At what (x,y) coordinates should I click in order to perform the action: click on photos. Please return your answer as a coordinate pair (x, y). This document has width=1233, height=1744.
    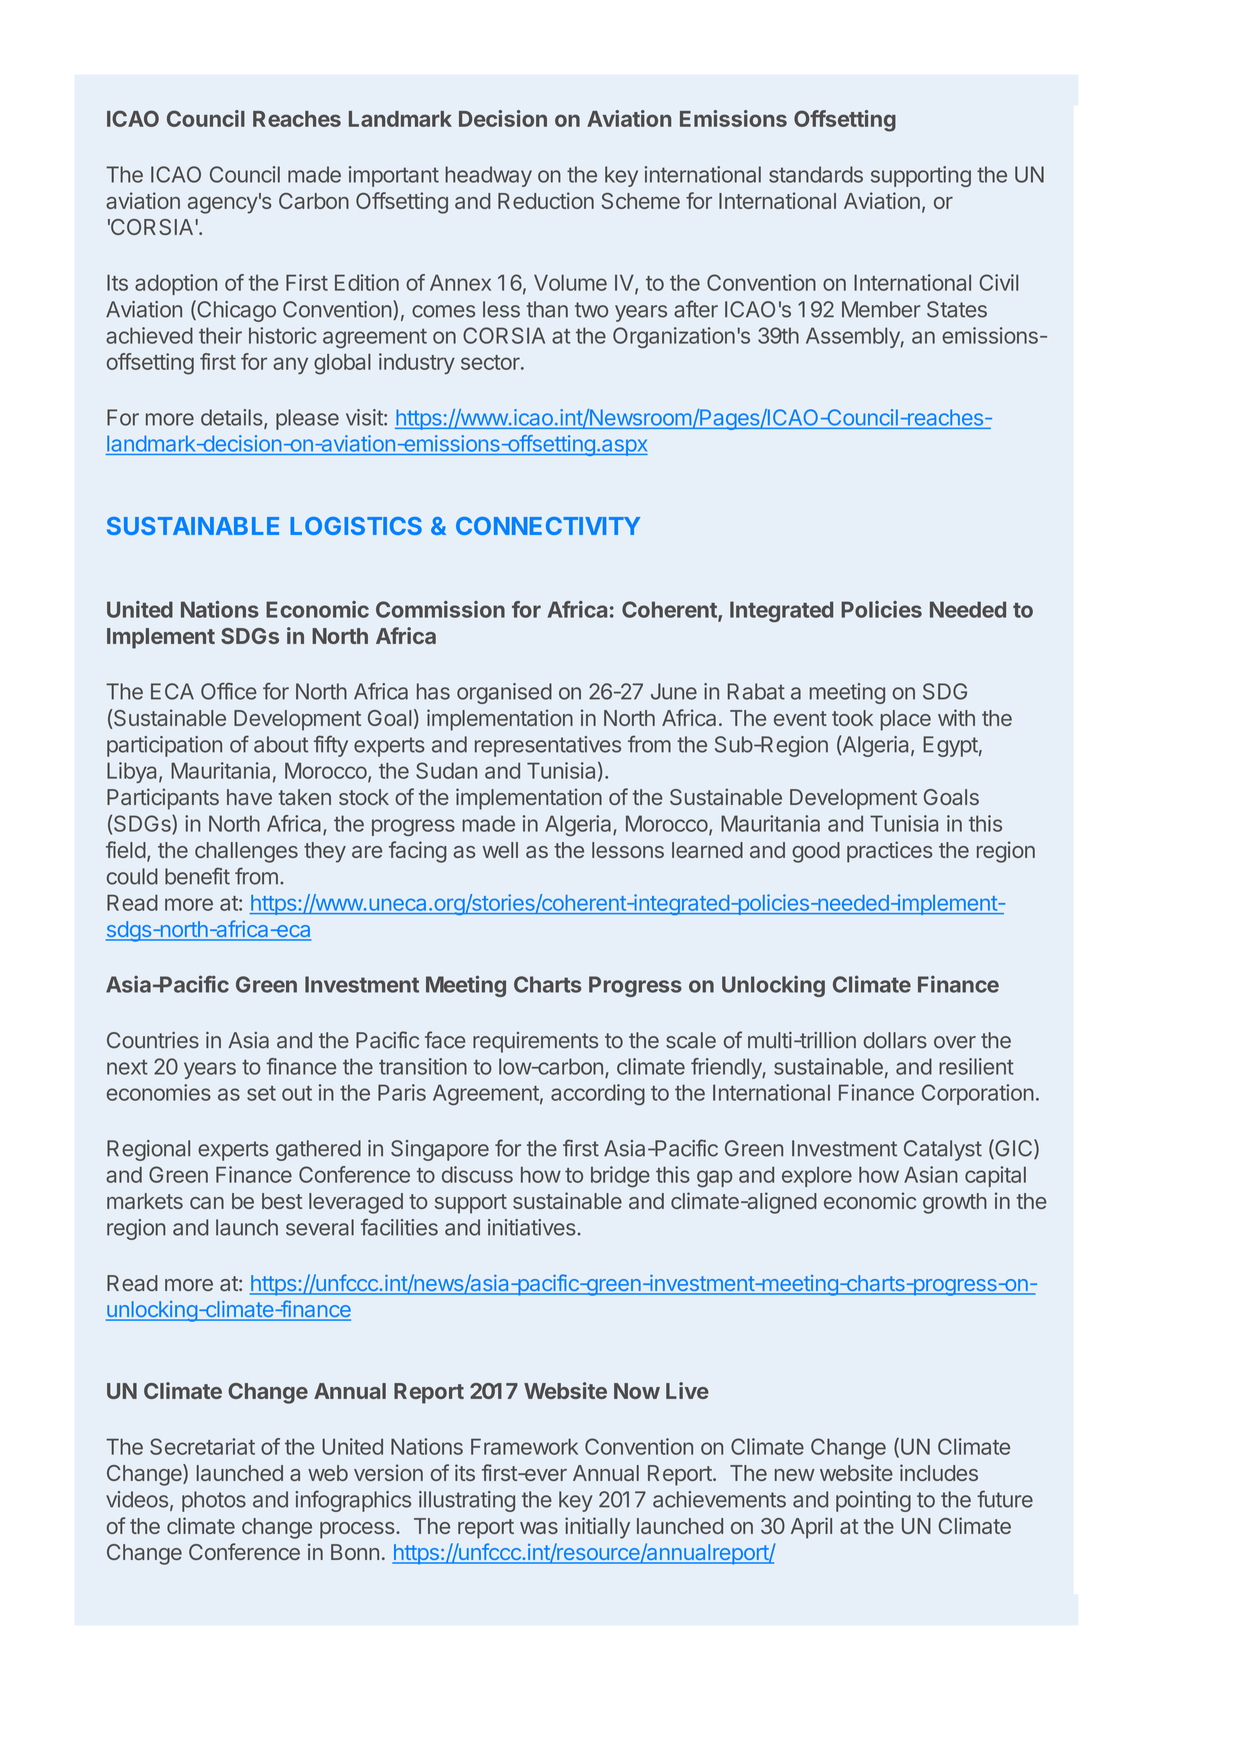
    Looking at the image, I should click on (214, 1501).
